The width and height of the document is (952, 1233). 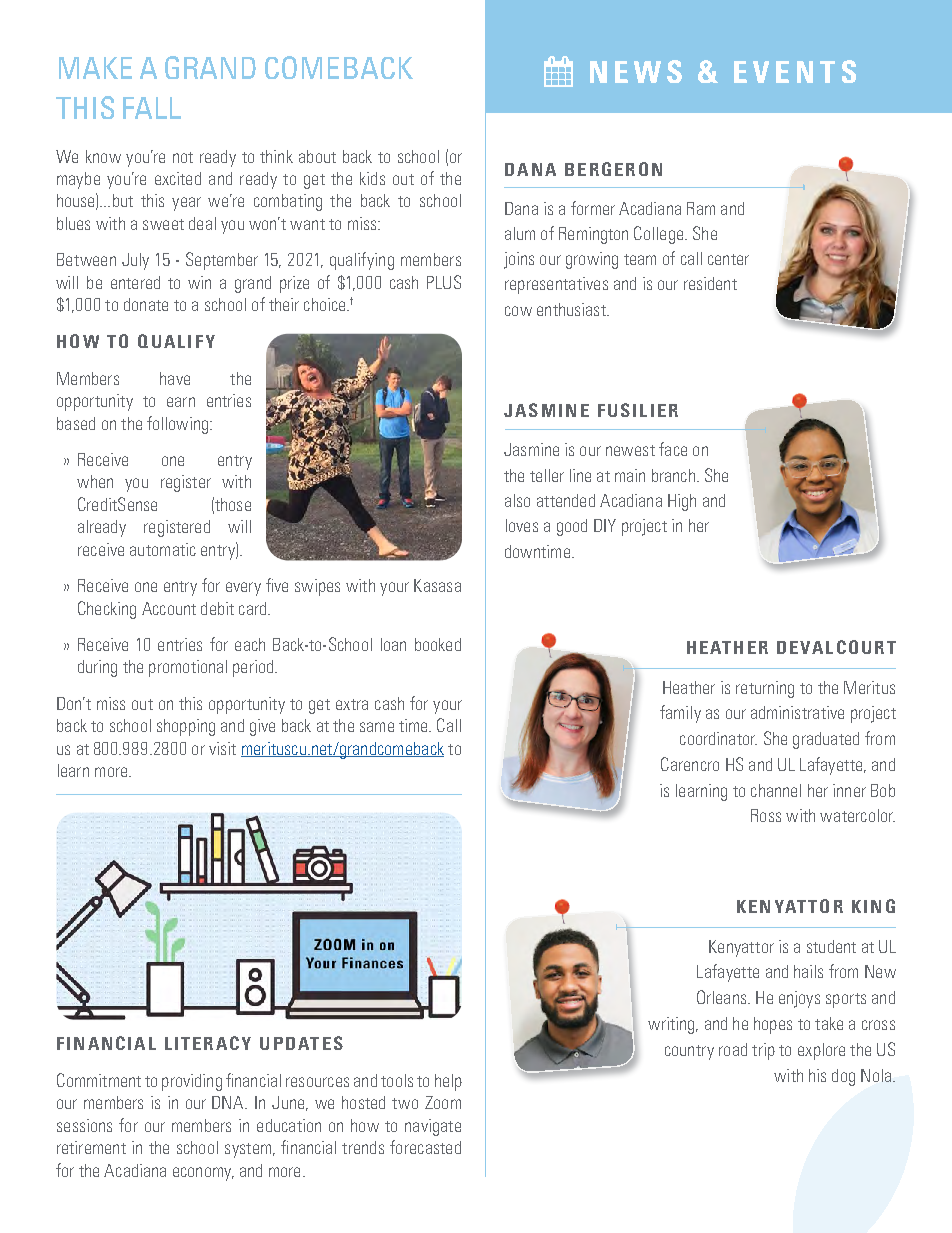 What do you see at coordinates (433, 1127) in the document?
I see `navigate` at bounding box center [433, 1127].
